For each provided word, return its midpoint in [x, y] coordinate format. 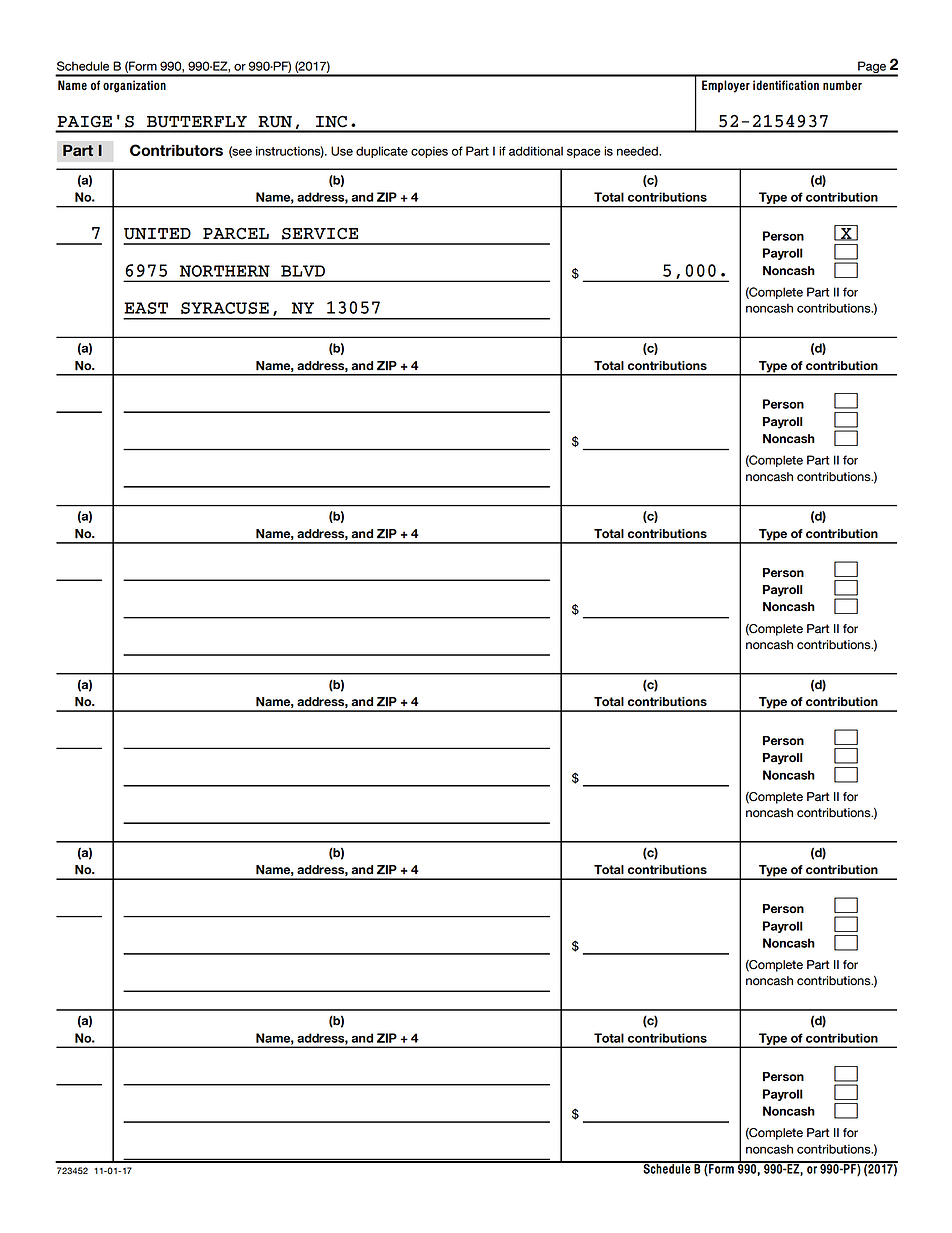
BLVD [303, 271]
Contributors [176, 150]
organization [134, 86]
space [584, 153]
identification [786, 85]
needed [638, 151]
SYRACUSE [225, 308]
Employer [726, 86]
